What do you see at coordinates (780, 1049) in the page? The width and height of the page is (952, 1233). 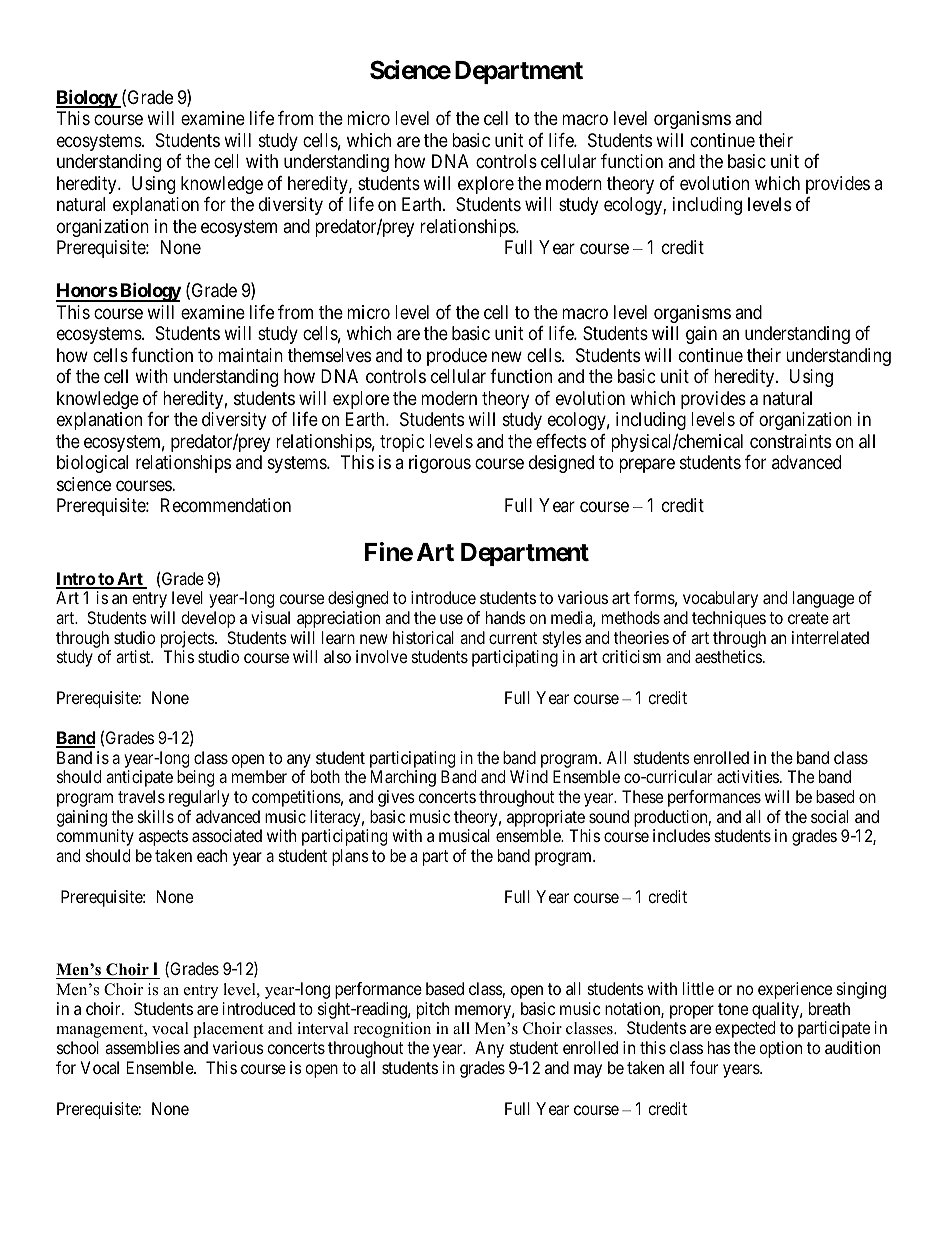 I see `option` at bounding box center [780, 1049].
